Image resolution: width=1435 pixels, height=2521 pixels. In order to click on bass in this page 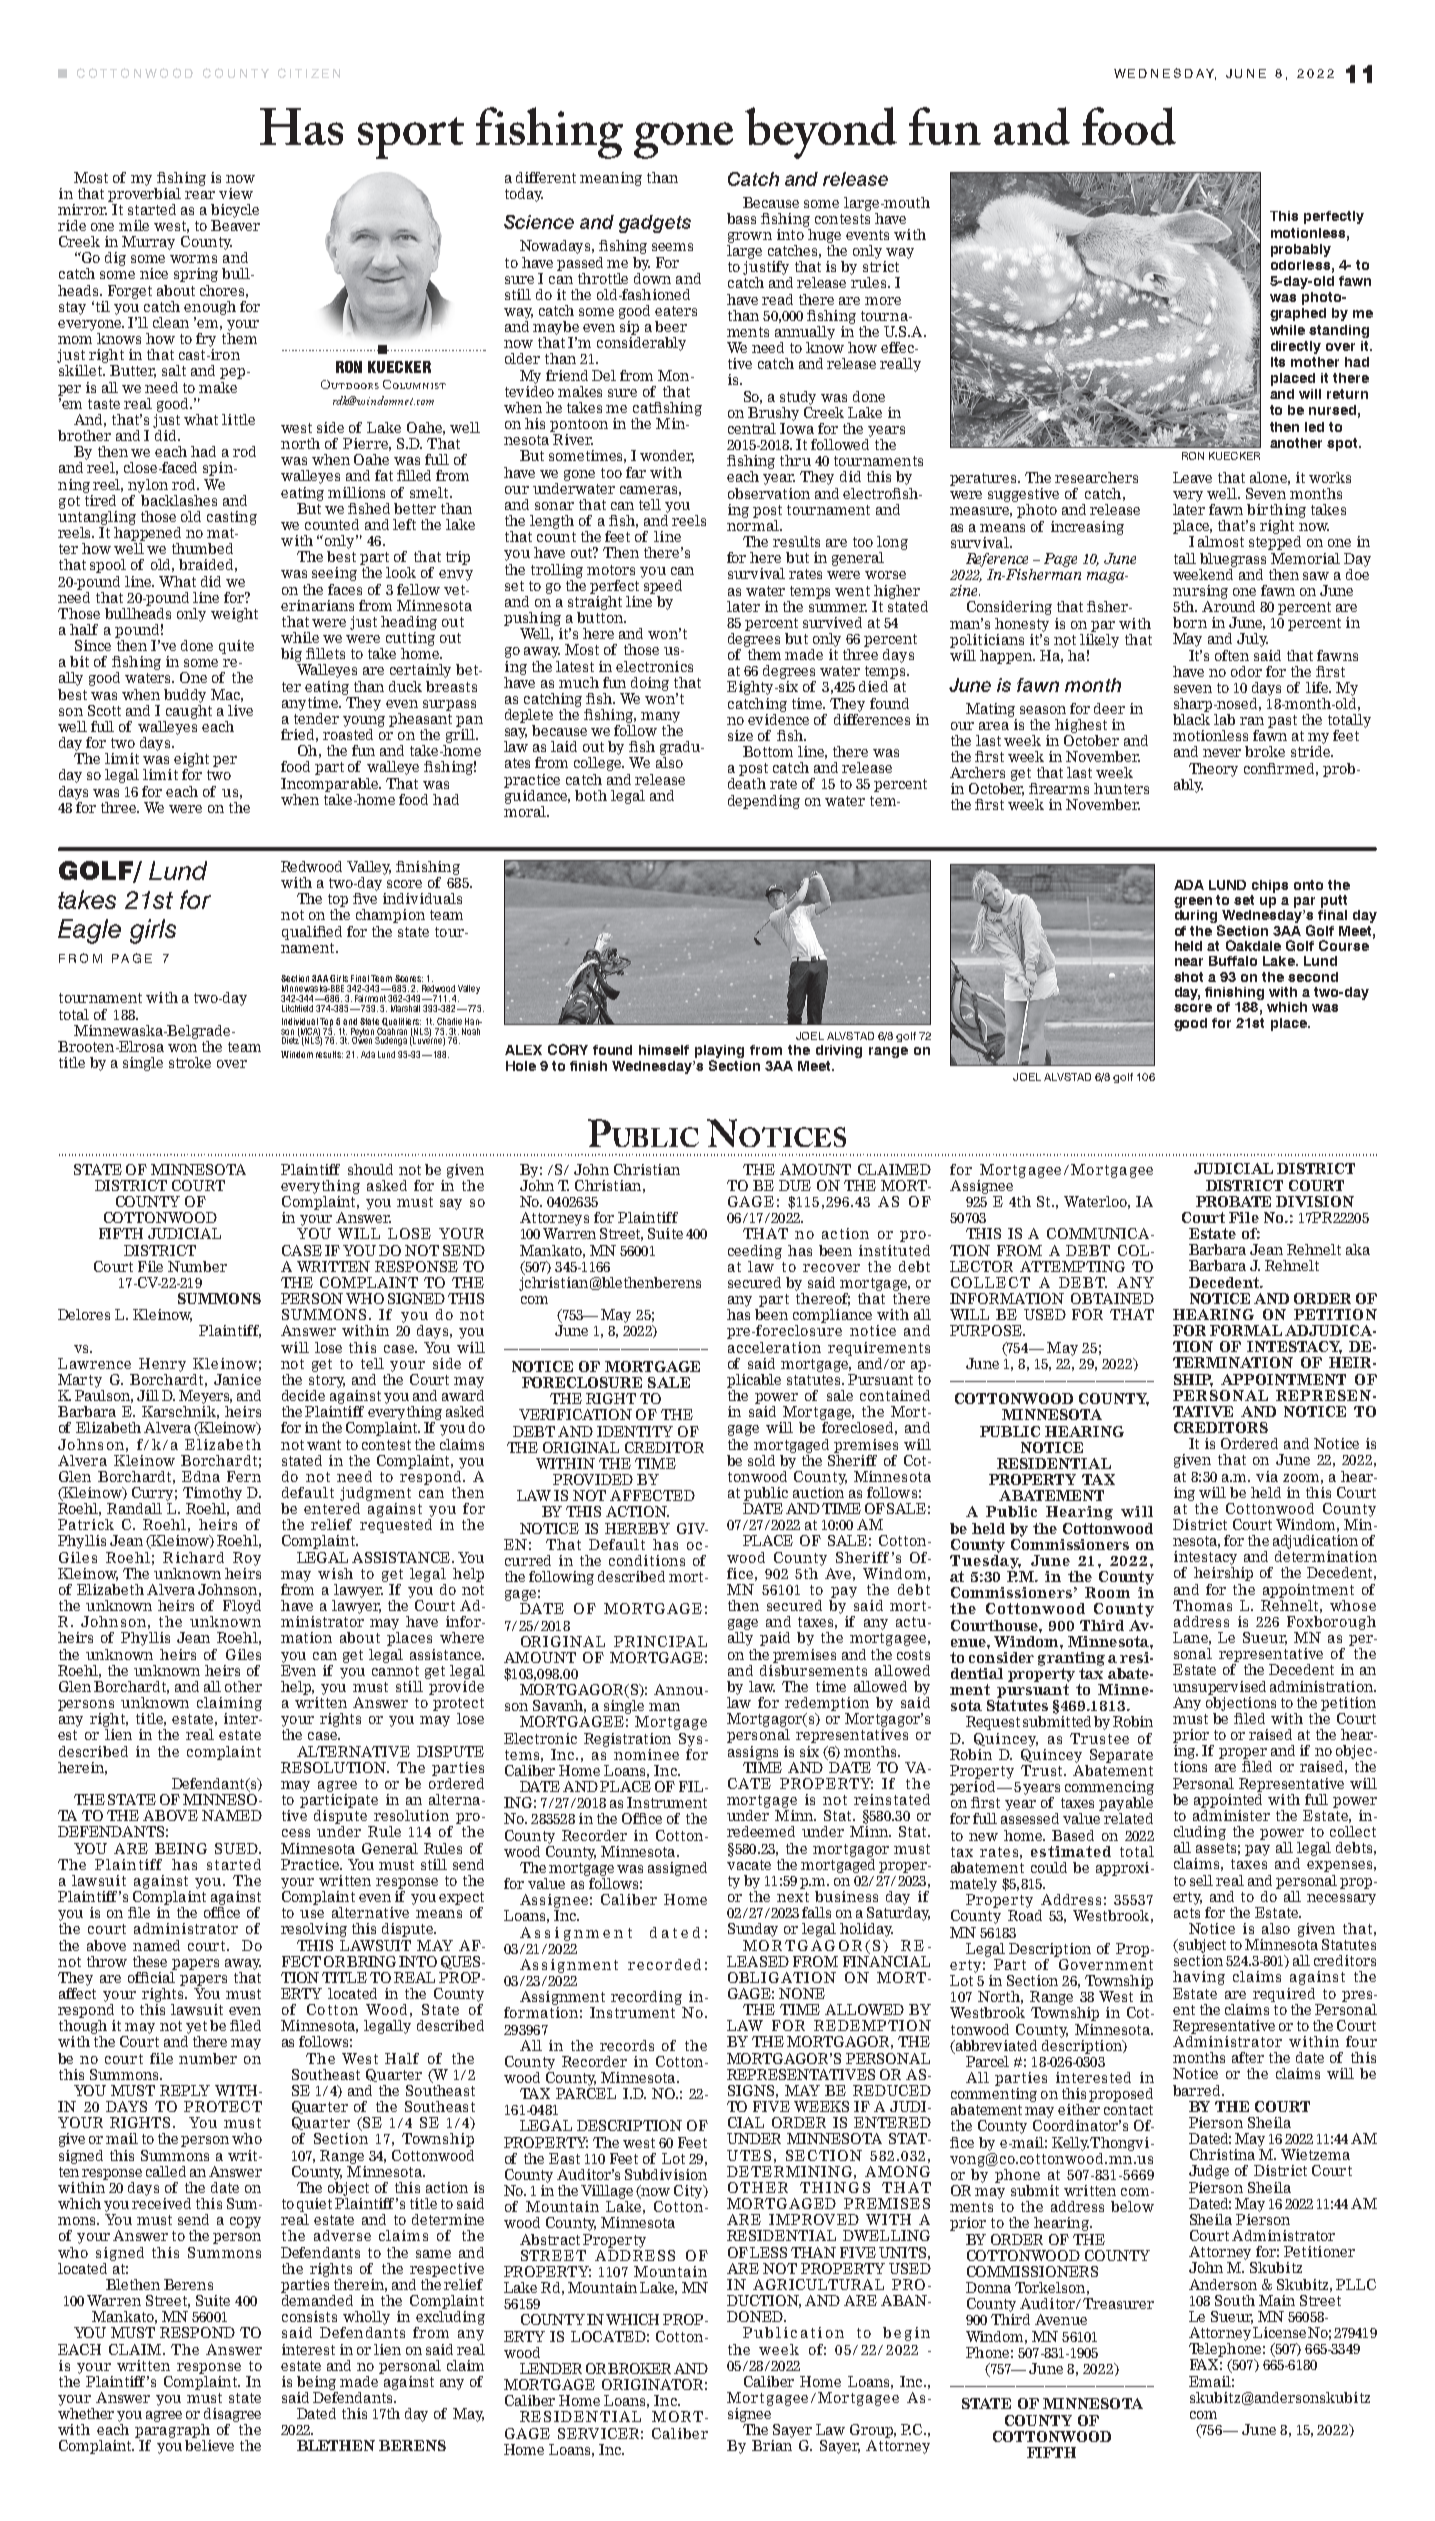, I will do `click(741, 218)`.
